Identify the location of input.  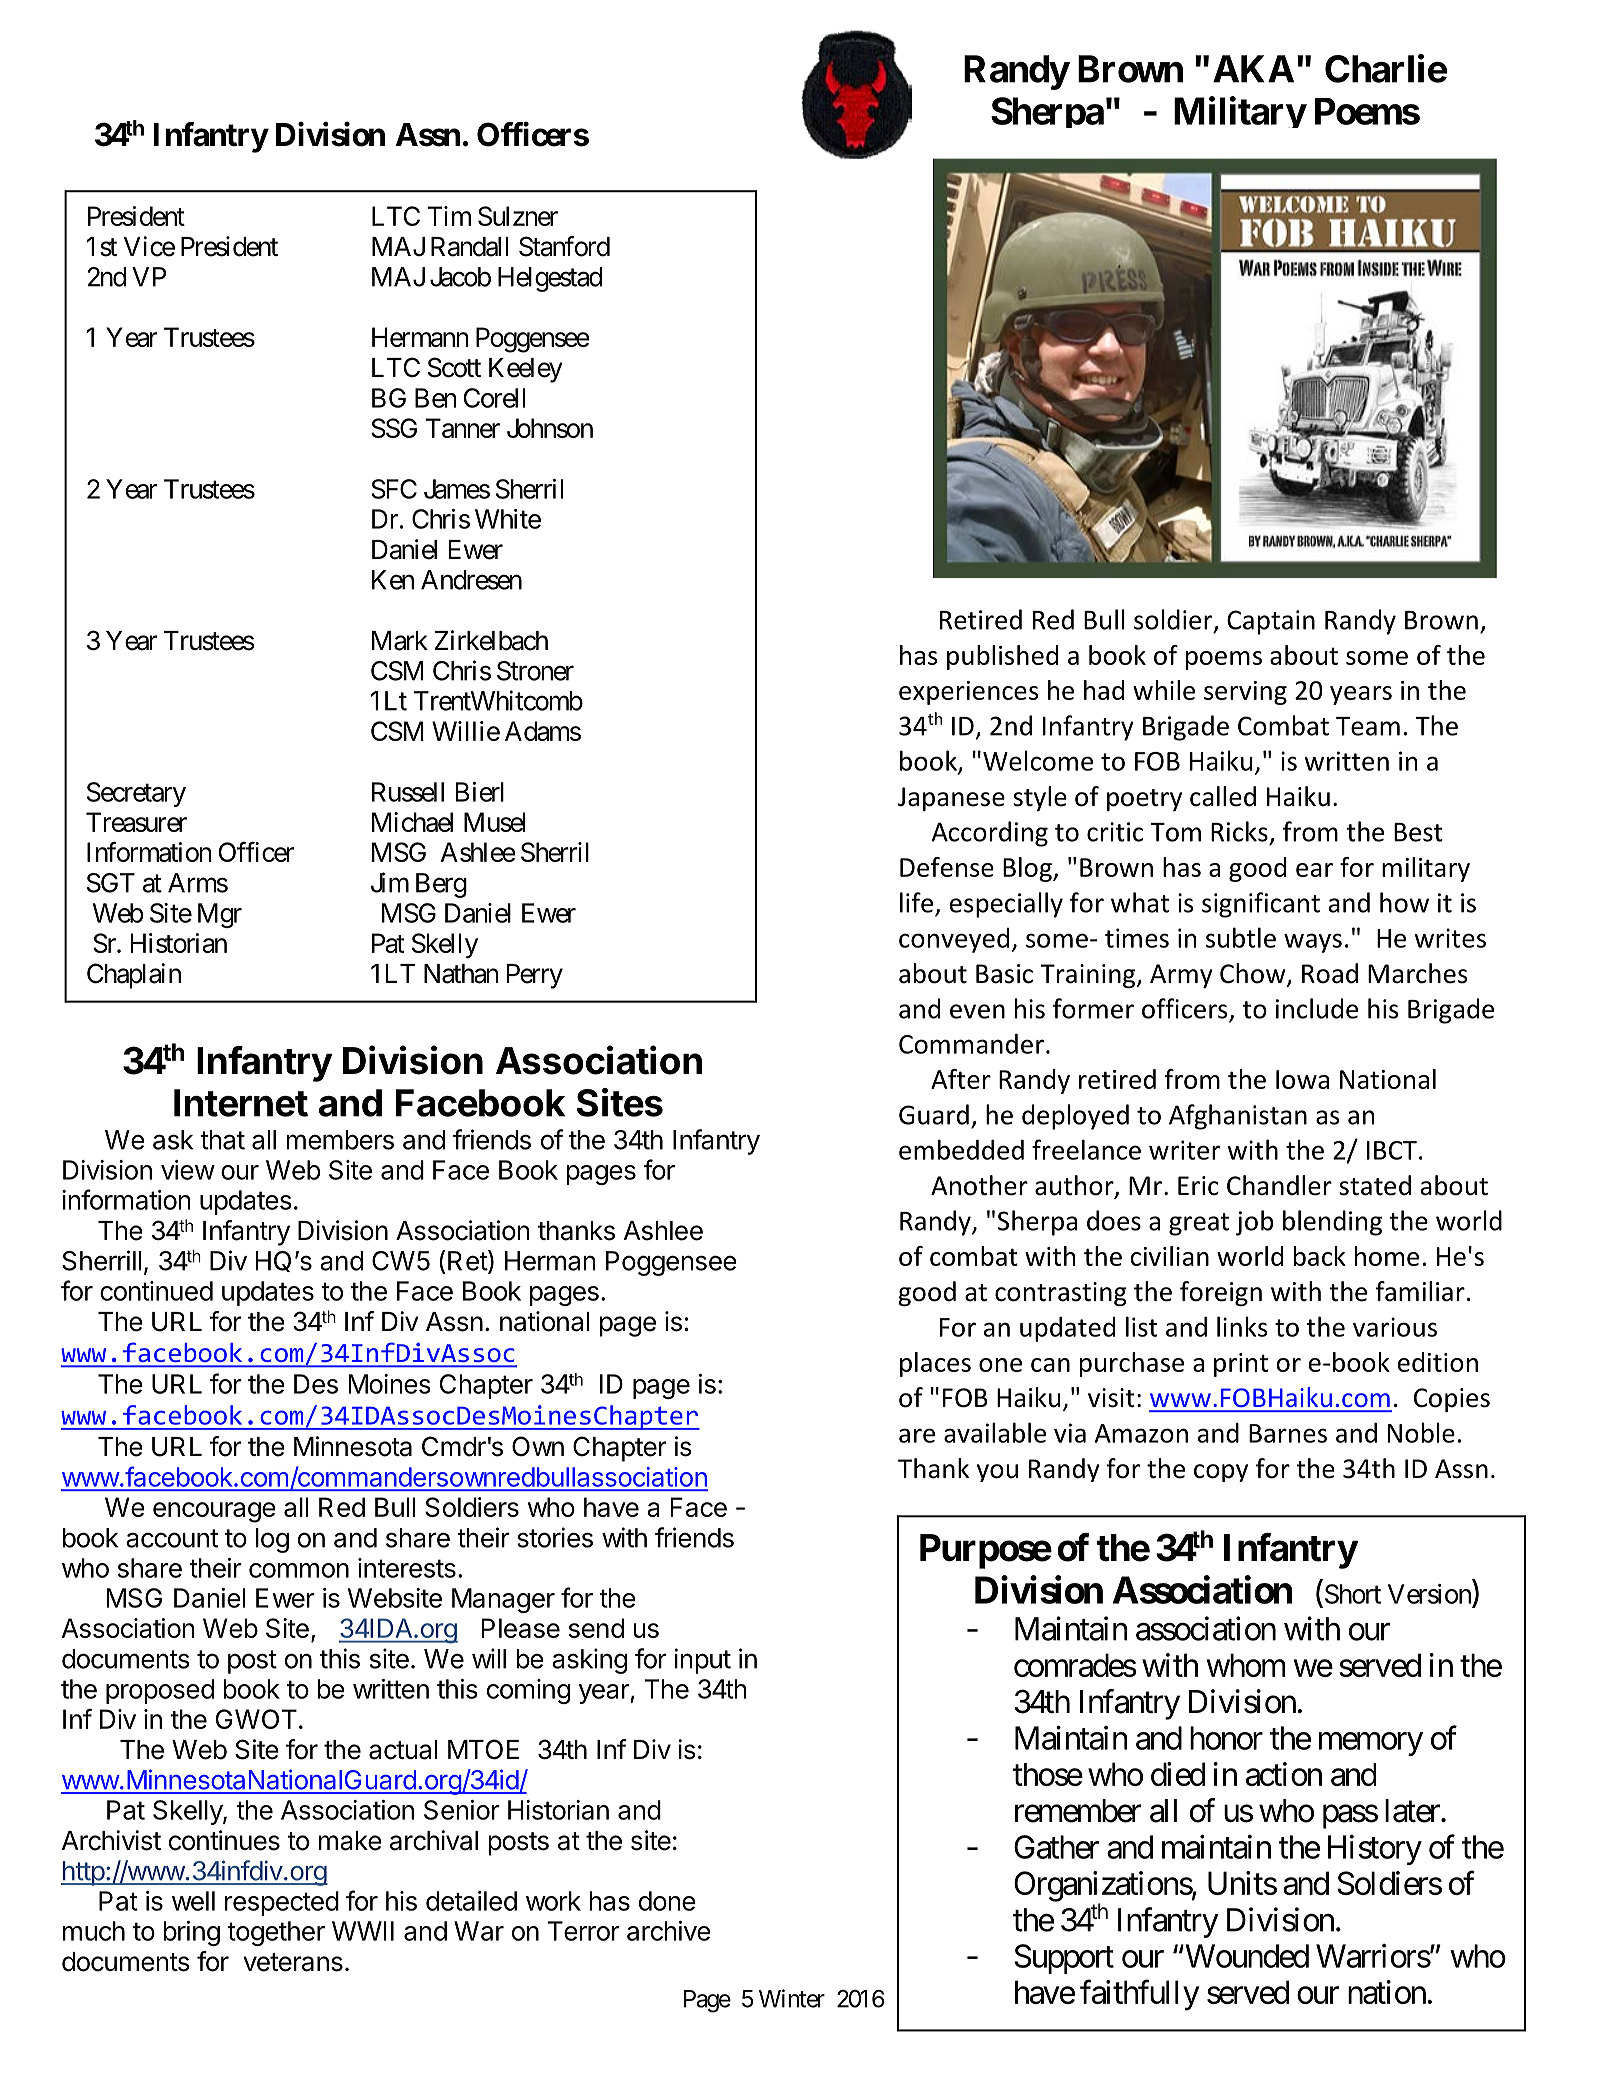
(702, 1661).
